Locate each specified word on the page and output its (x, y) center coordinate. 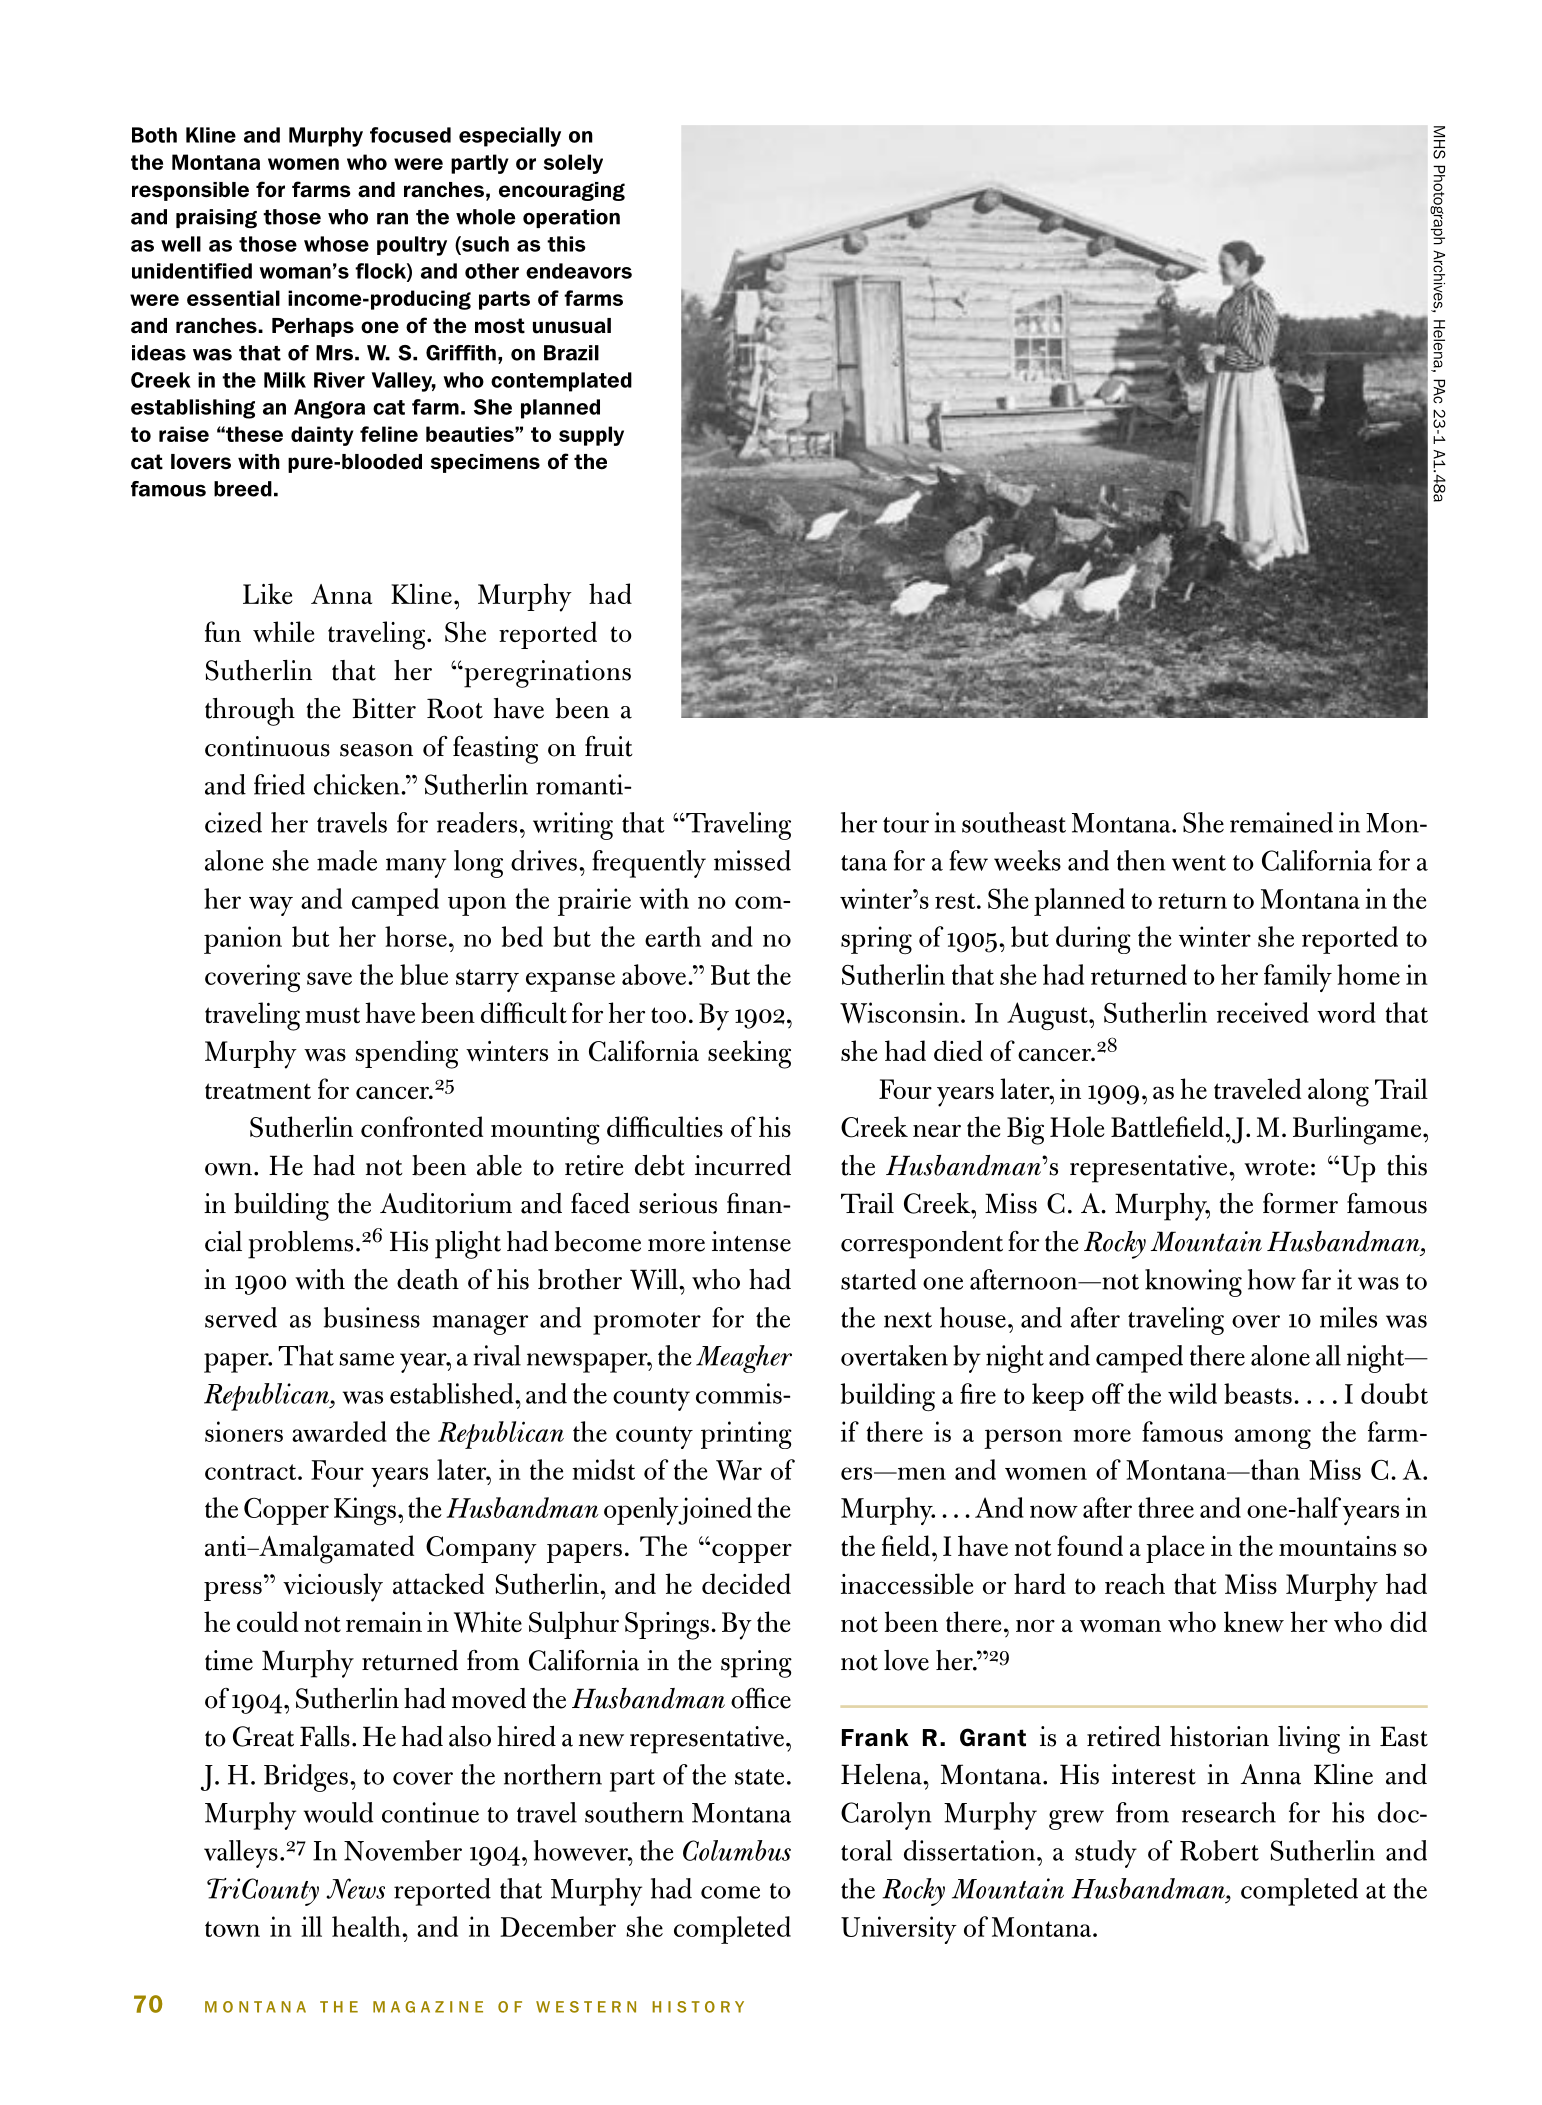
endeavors (579, 271)
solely (573, 164)
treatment (258, 1091)
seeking (749, 1054)
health (367, 1926)
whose (336, 244)
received (1263, 1012)
